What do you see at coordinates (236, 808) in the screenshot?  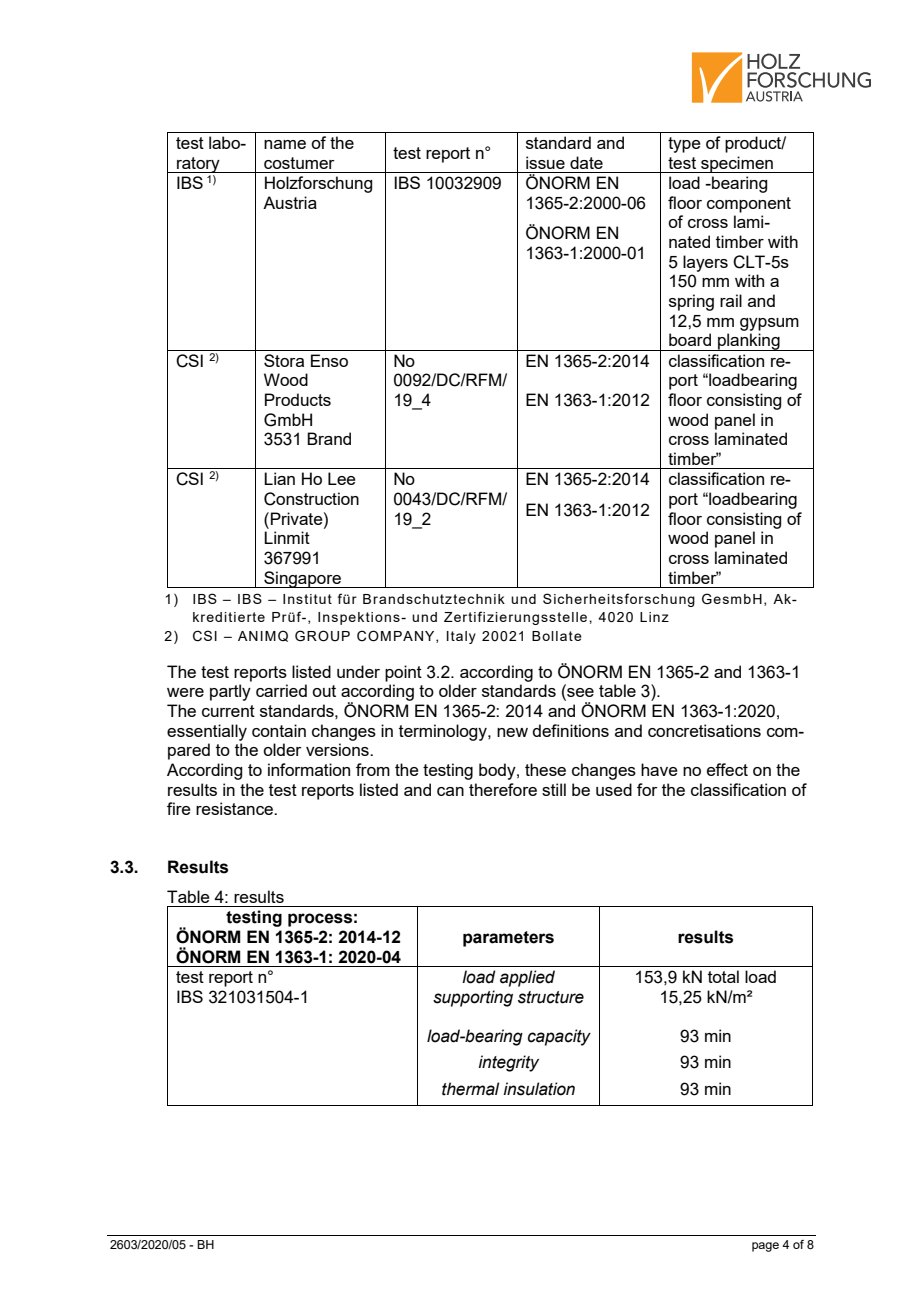 I see `resistance` at bounding box center [236, 808].
